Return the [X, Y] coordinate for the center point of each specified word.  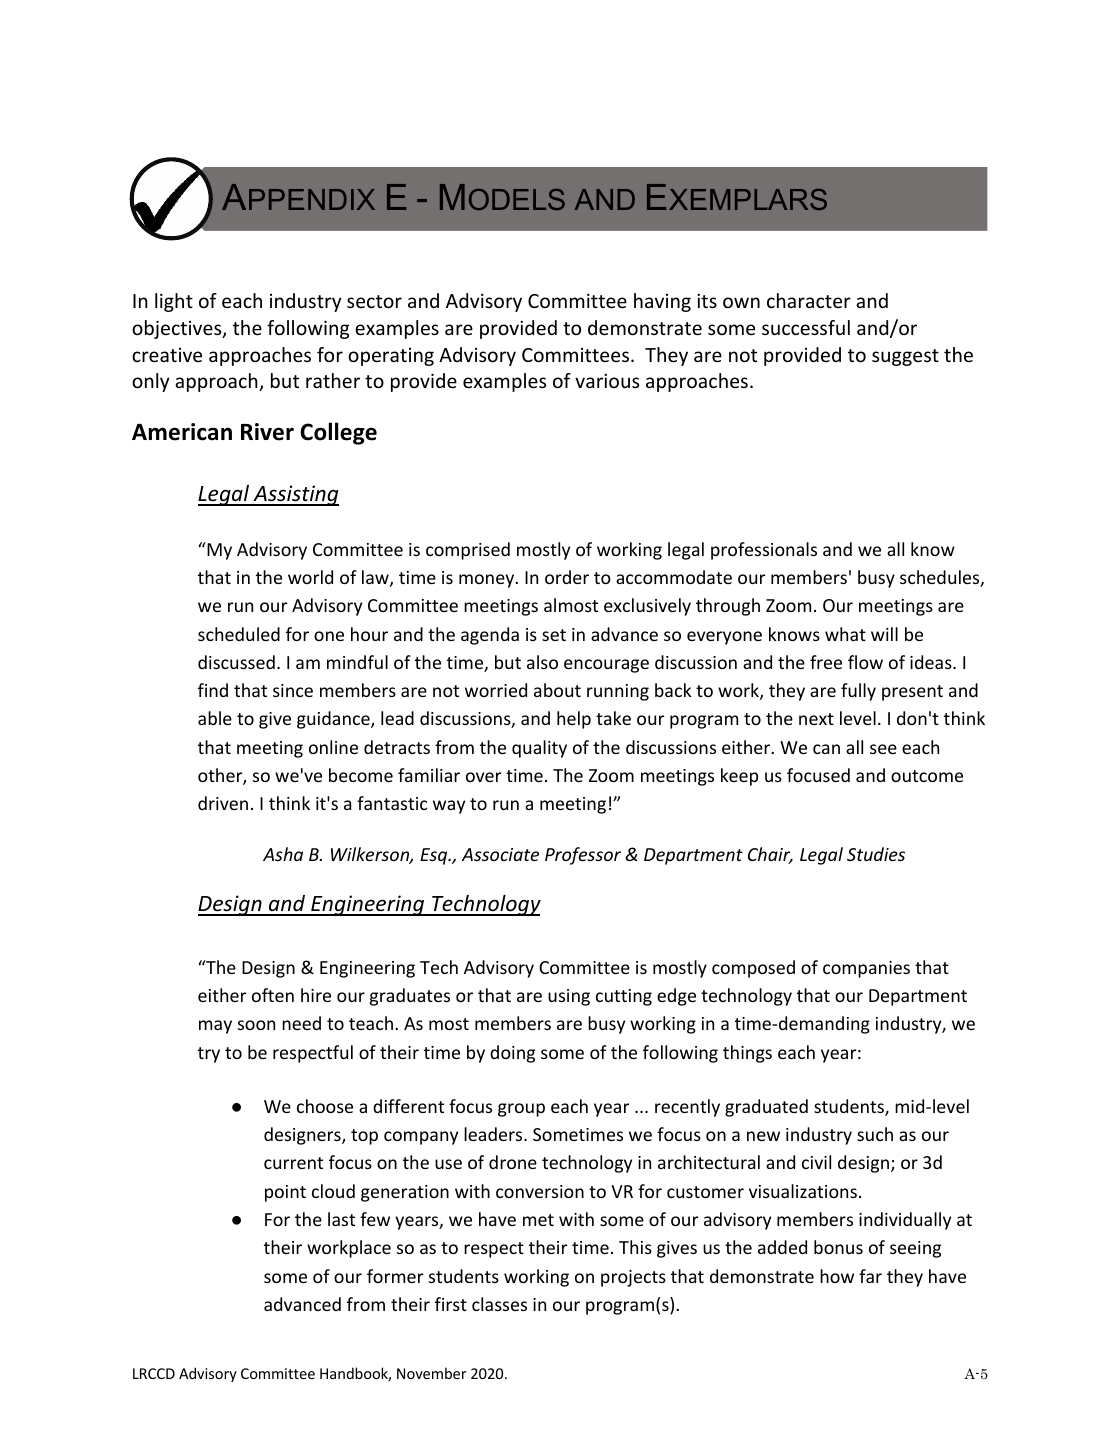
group [521, 1110]
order [567, 577]
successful [806, 327]
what [845, 634]
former [395, 1276]
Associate [500, 854]
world [310, 577]
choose [325, 1106]
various [607, 381]
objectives [178, 329]
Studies [876, 854]
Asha [283, 854]
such [875, 1134]
